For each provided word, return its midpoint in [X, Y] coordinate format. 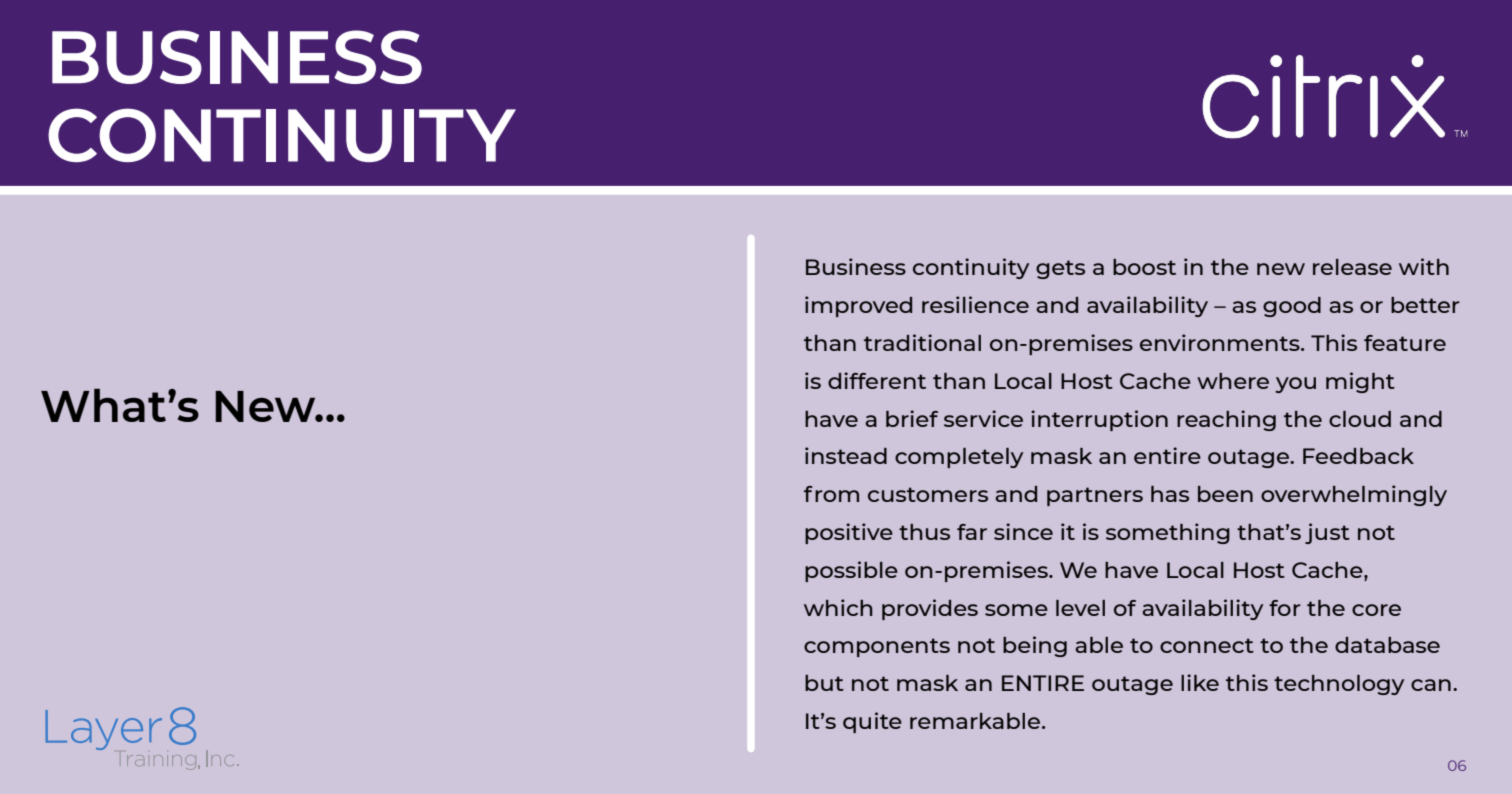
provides [930, 609]
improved [858, 306]
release [1352, 267]
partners [1095, 496]
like [1200, 682]
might [1360, 382]
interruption [1099, 420]
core [1376, 610]
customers [928, 494]
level [1080, 608]
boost [1144, 267]
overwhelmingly [1354, 495]
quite [872, 722]
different [877, 380]
